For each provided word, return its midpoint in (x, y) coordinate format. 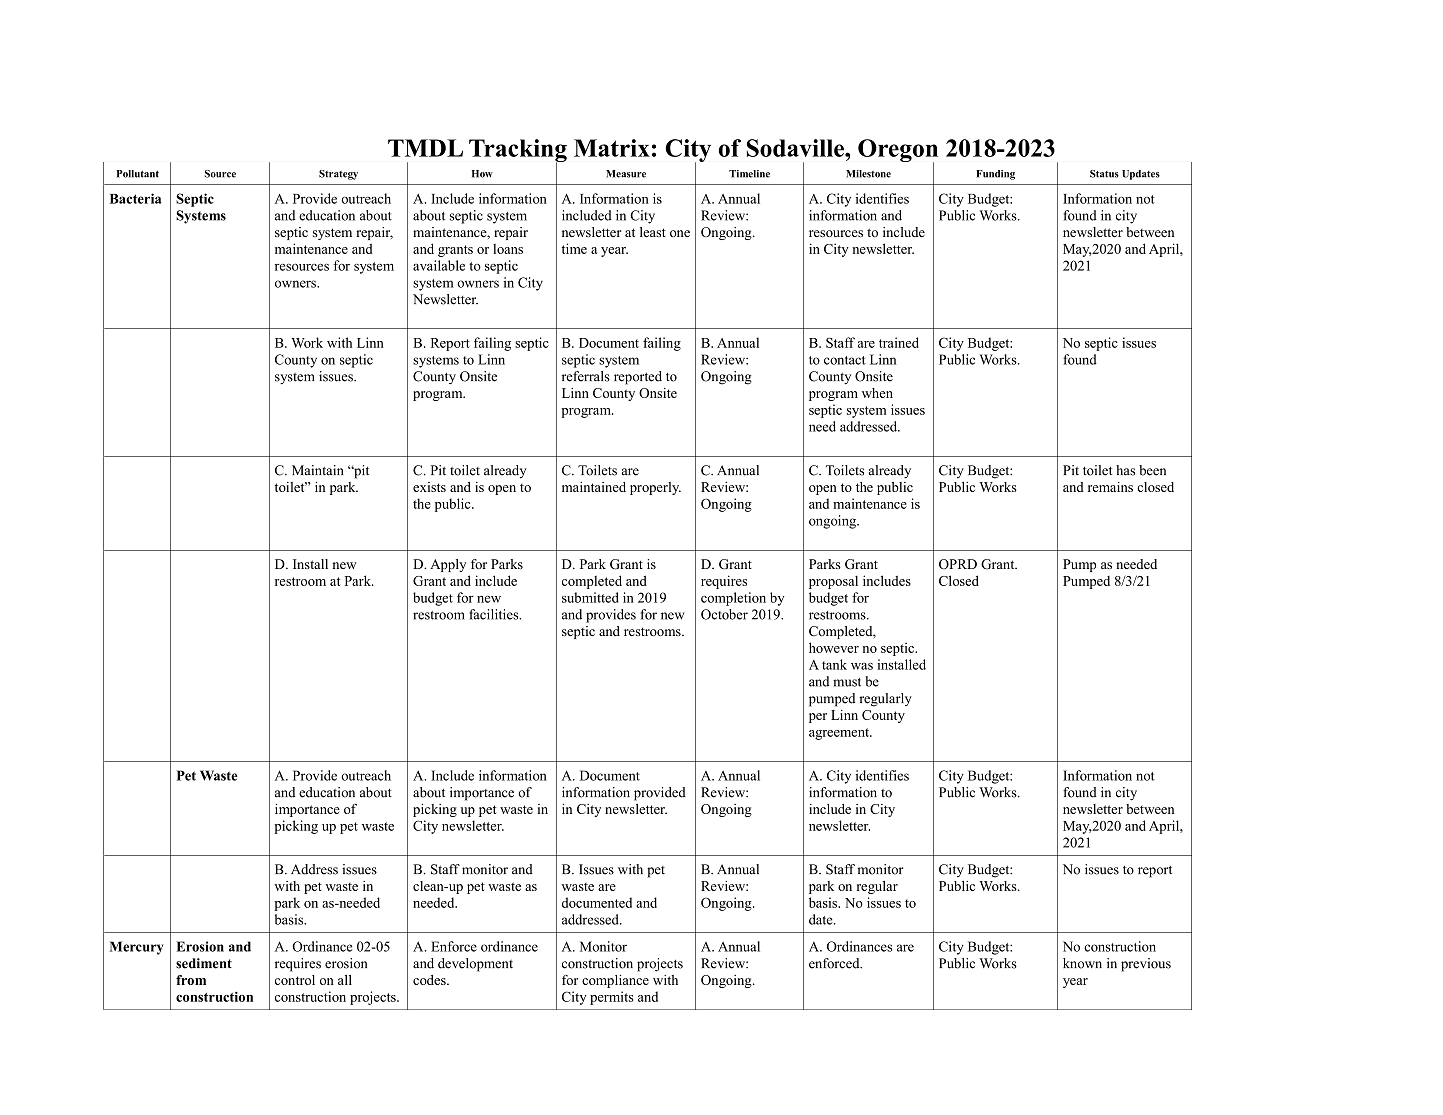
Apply (448, 565)
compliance (615, 981)
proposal (833, 582)
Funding (995, 175)
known (1082, 963)
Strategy (338, 175)
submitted (590, 597)
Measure (626, 174)
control (295, 980)
